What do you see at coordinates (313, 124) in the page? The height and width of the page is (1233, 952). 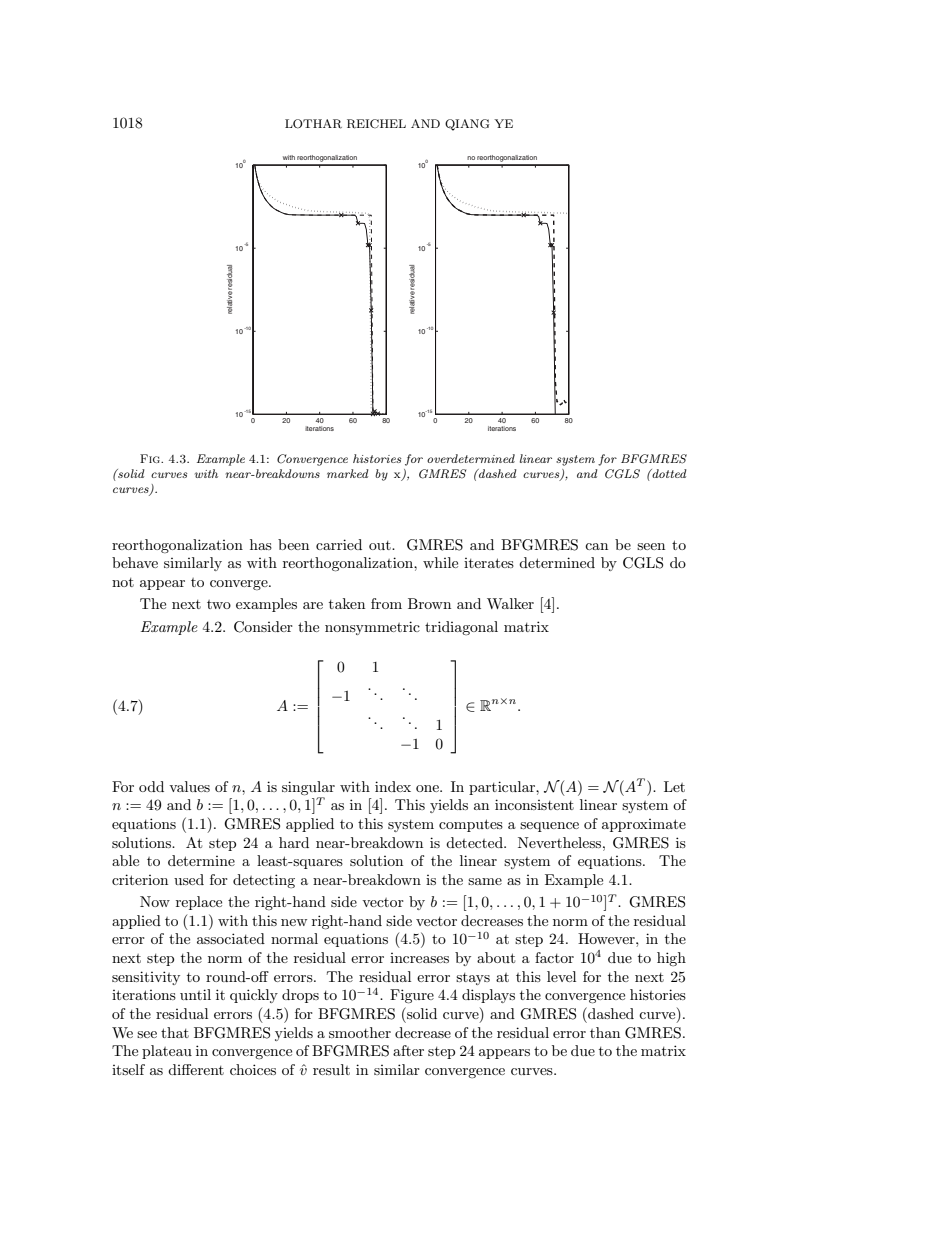 I see `LOTHAR` at bounding box center [313, 124].
